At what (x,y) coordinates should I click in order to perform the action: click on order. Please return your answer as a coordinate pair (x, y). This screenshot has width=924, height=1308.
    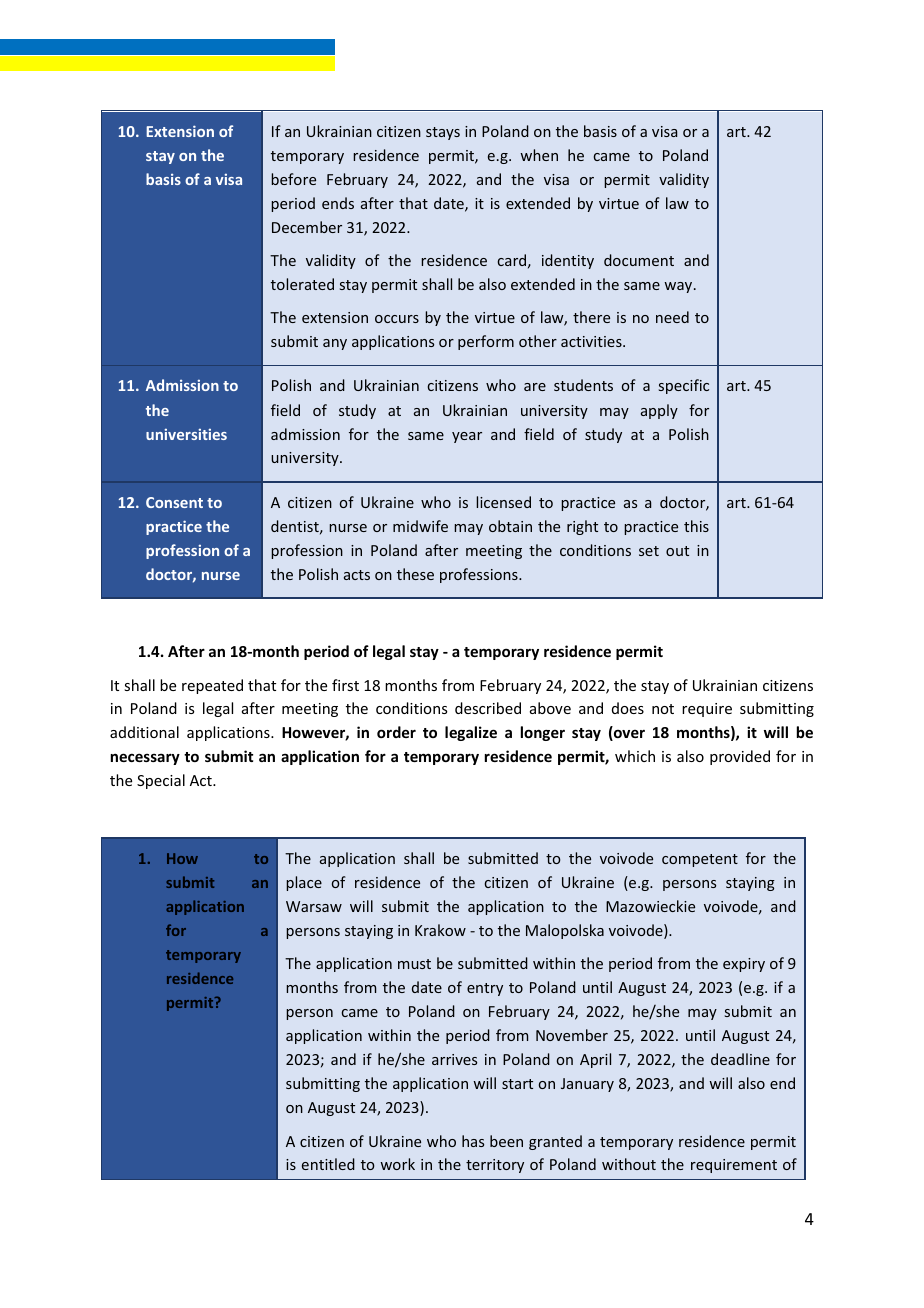
    Looking at the image, I should click on (396, 732).
